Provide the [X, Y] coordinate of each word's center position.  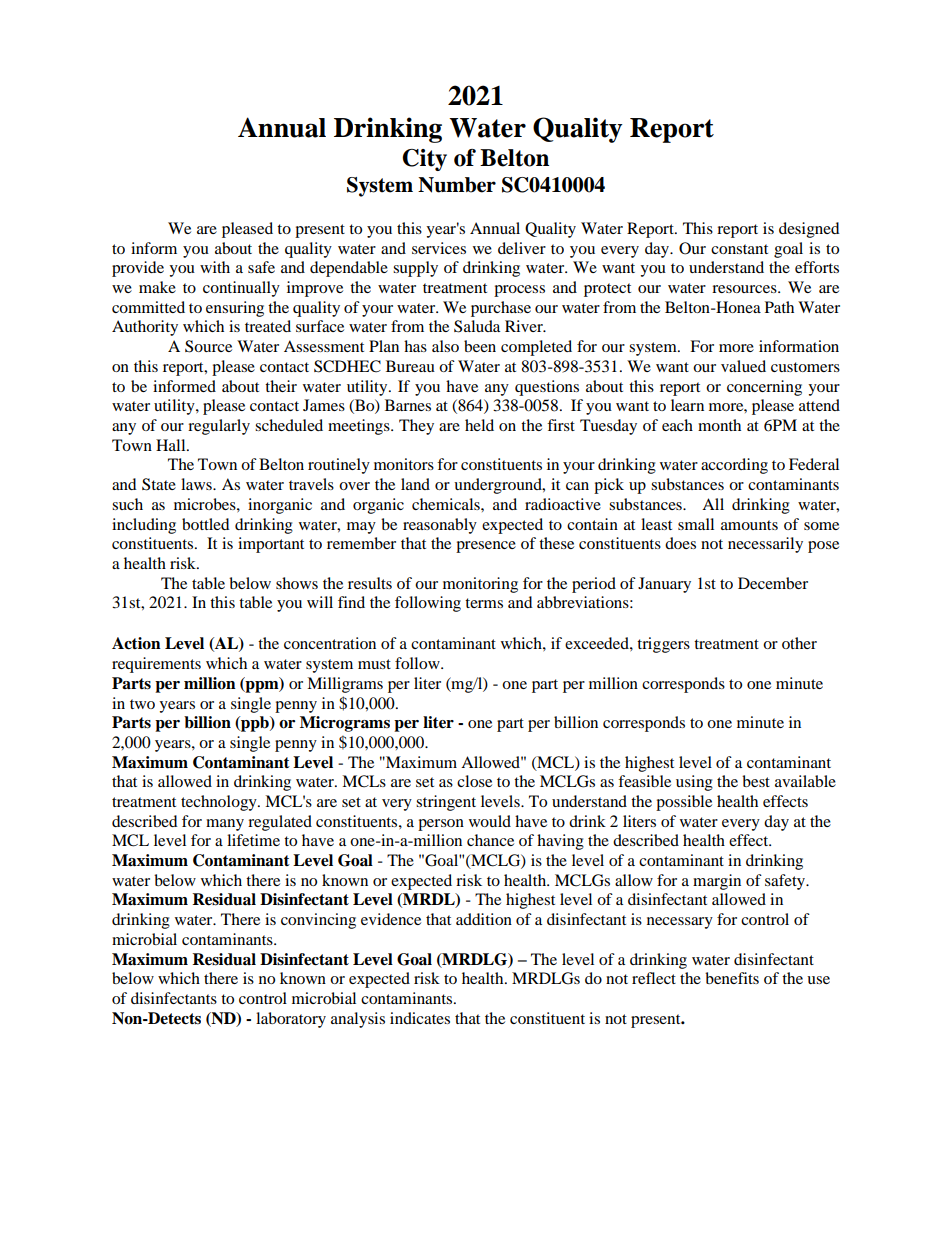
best [756, 781]
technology [220, 803]
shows [297, 583]
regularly [219, 427]
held [479, 425]
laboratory [291, 1020]
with [215, 267]
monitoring [480, 585]
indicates [420, 1018]
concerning [764, 388]
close [474, 781]
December [773, 583]
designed [809, 230]
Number [457, 185]
